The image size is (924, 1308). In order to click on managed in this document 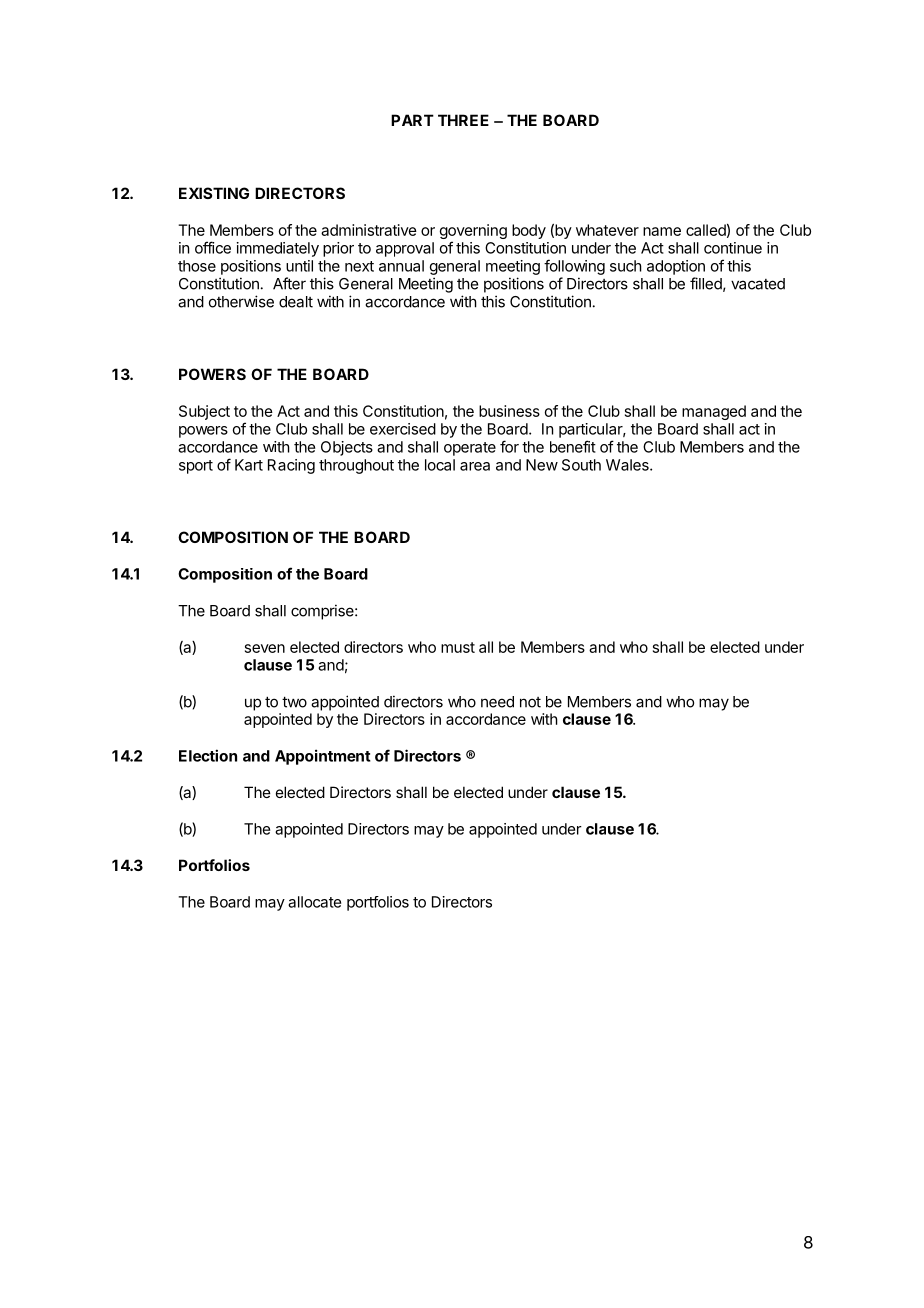, I will do `click(714, 412)`.
